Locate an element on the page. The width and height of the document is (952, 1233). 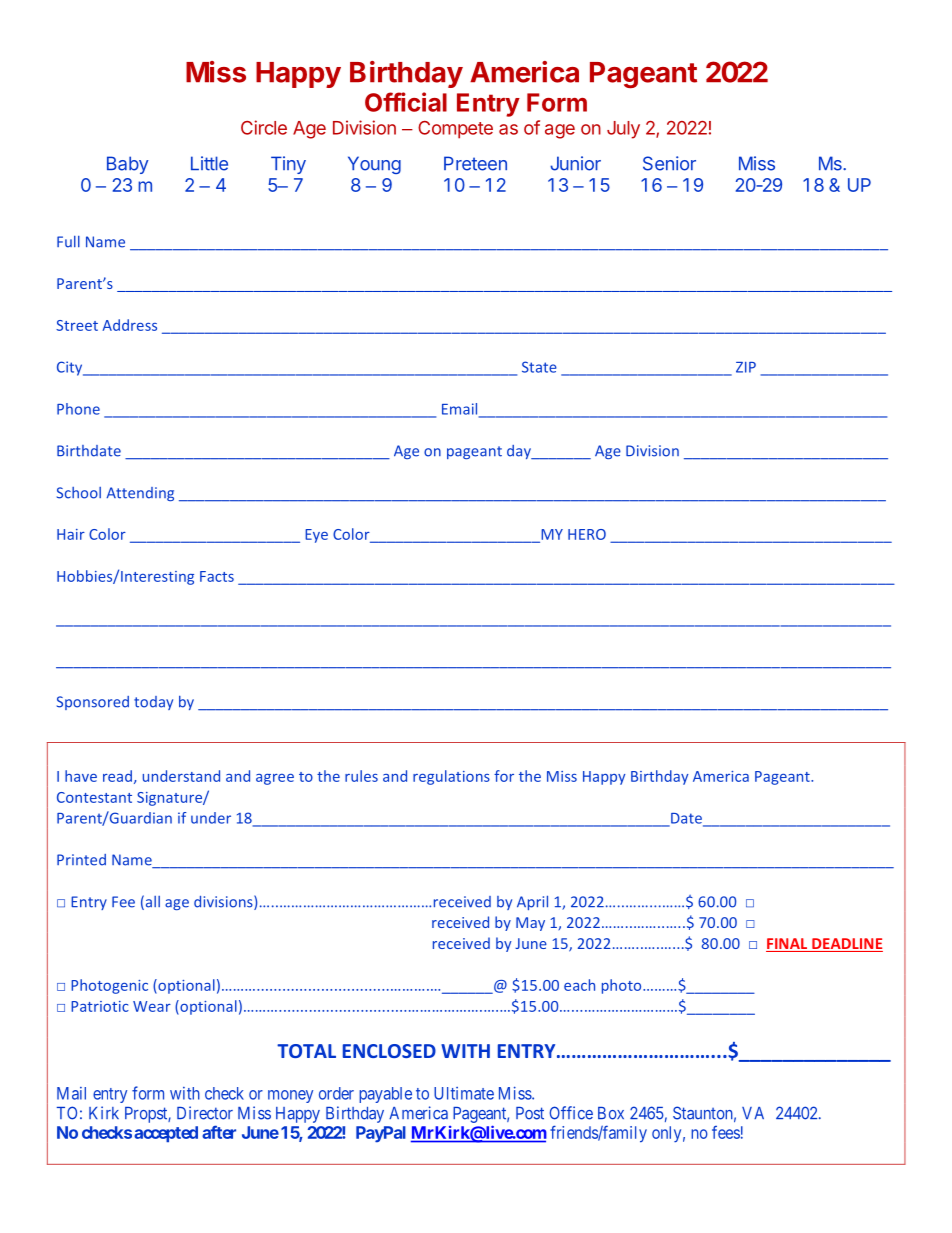
Director is located at coordinates (205, 1113).
